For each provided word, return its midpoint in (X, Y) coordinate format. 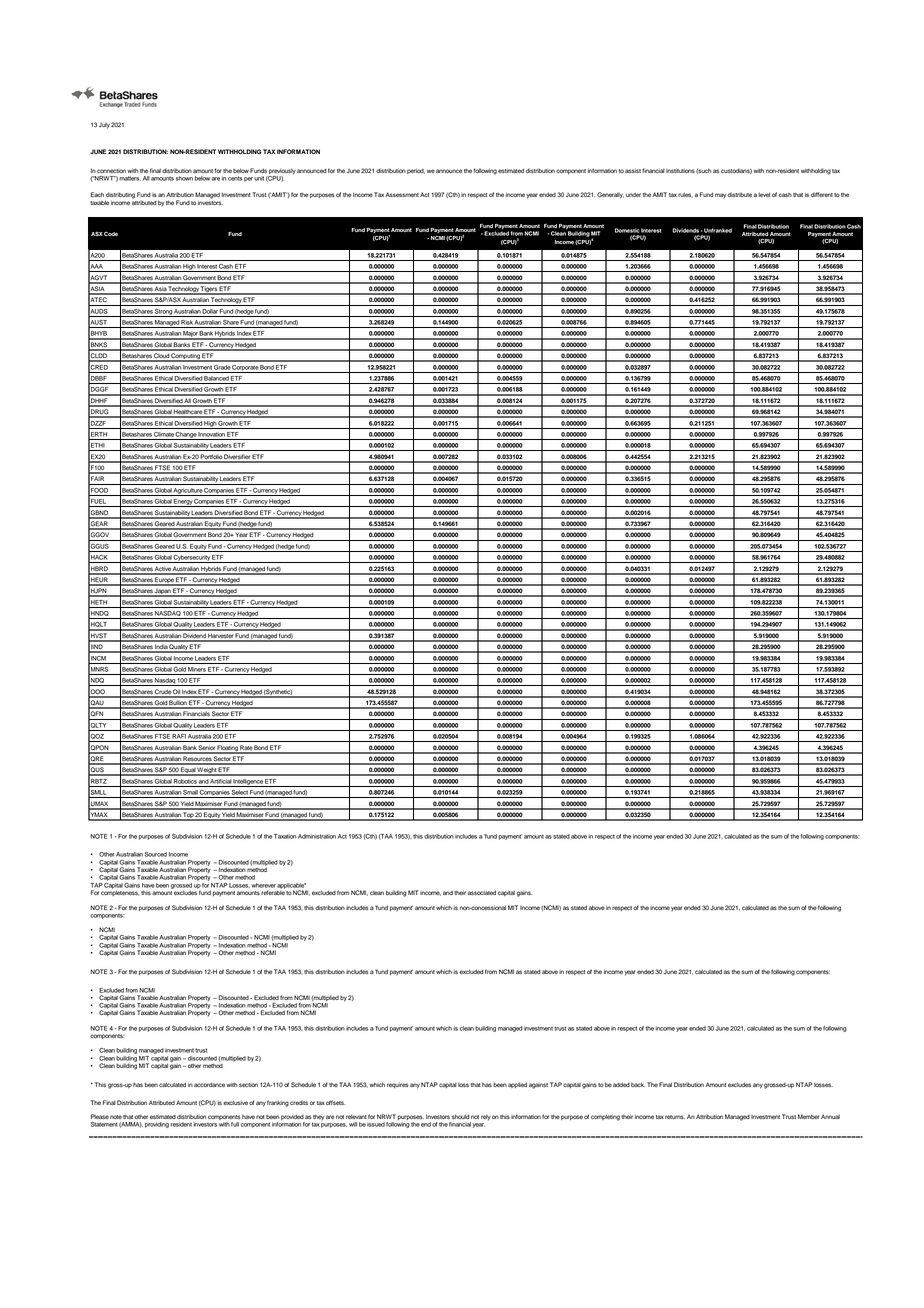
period (416, 171)
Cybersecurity (192, 559)
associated (482, 892)
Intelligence (248, 783)
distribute (739, 194)
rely (486, 1118)
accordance (209, 1084)
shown (184, 178)
